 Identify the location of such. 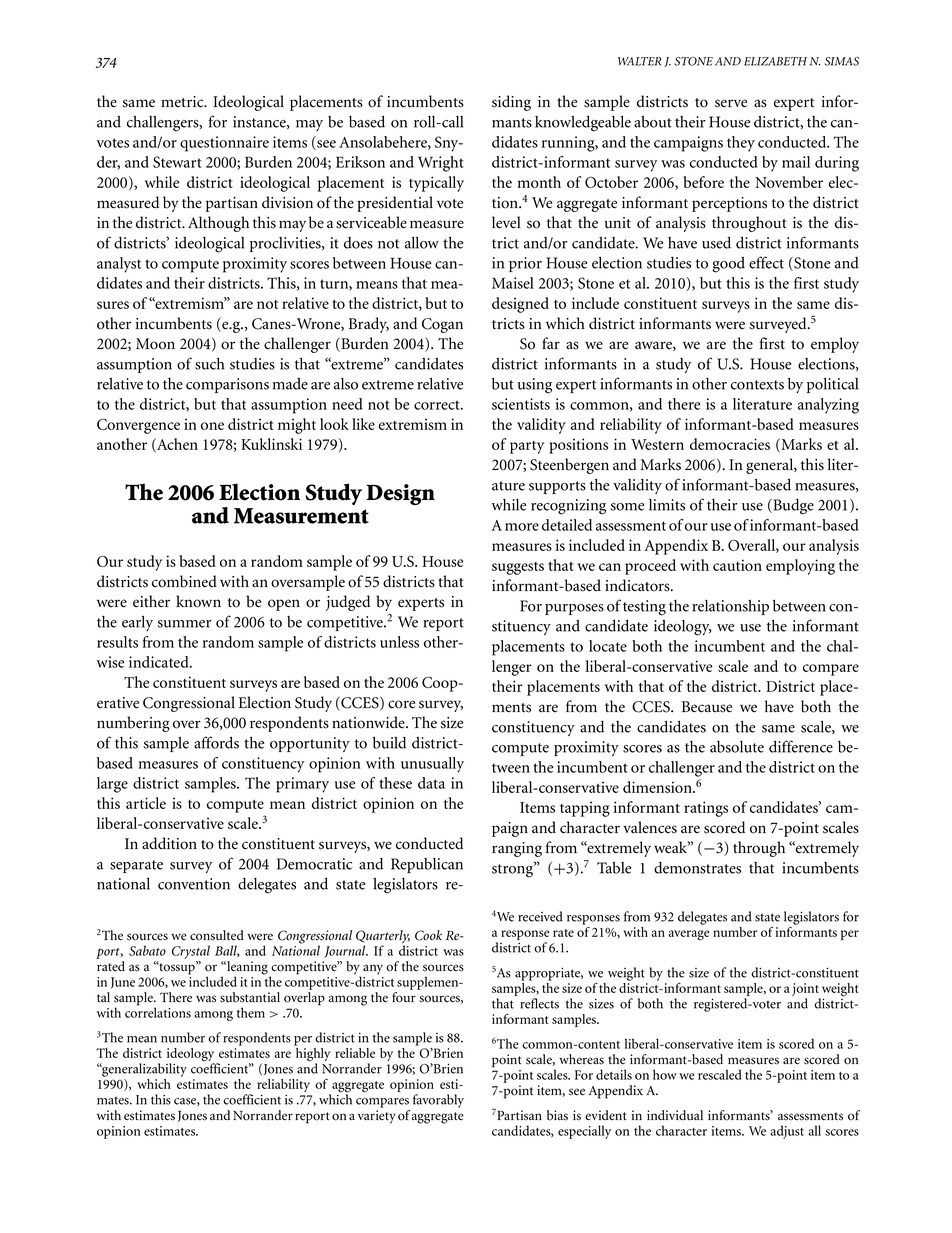
(209, 364).
